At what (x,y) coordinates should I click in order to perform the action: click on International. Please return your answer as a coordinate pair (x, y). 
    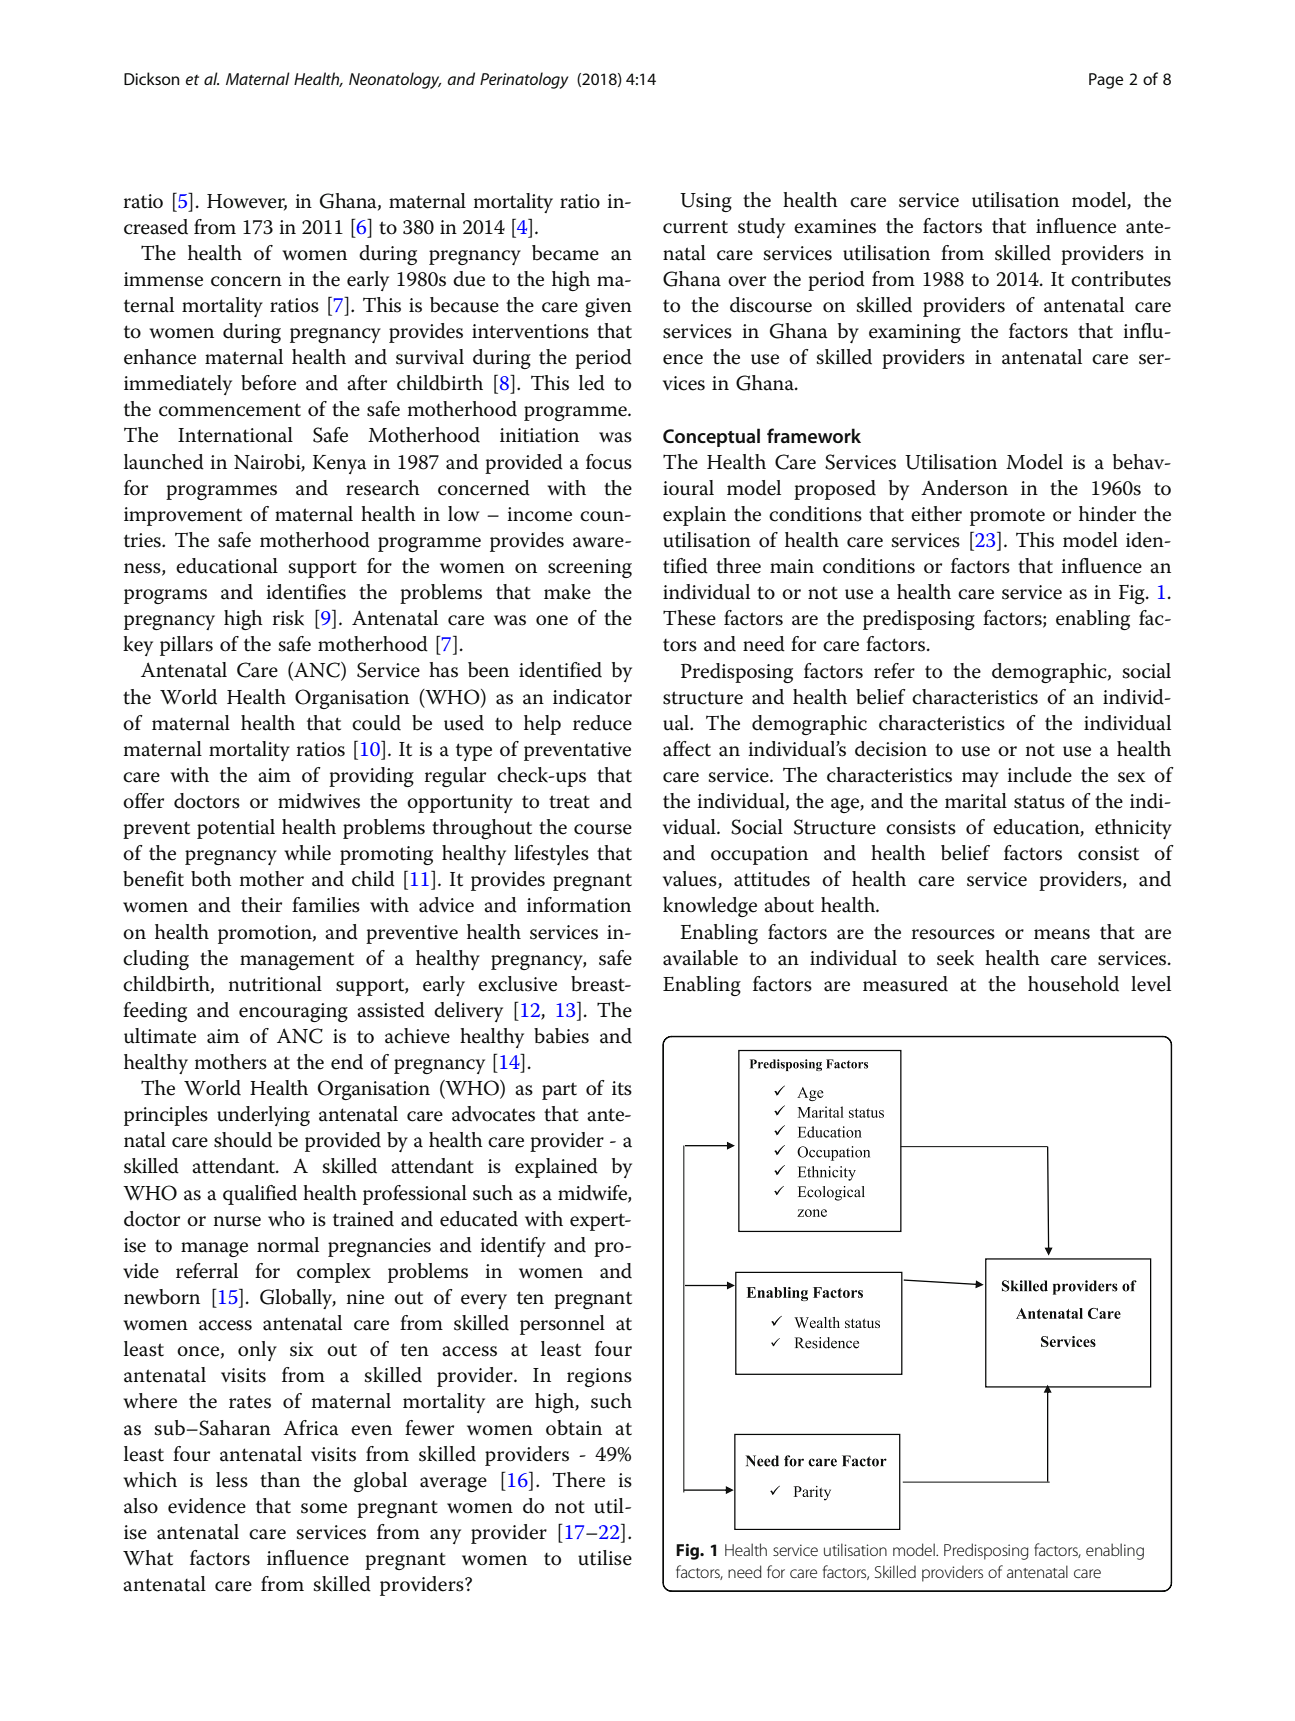
    Looking at the image, I should click on (235, 435).
